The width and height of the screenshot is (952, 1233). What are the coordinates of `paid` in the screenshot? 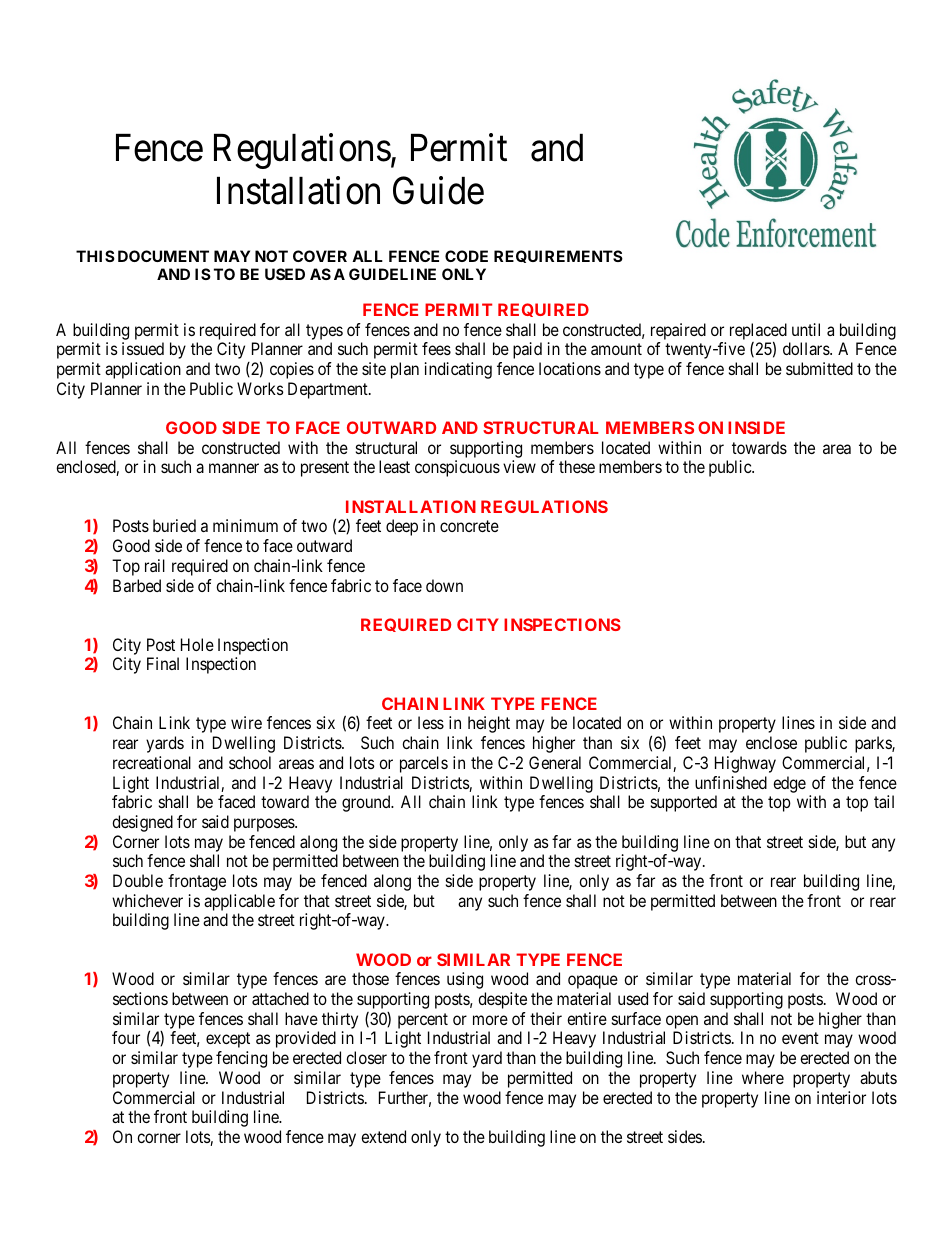 It's located at (527, 350).
